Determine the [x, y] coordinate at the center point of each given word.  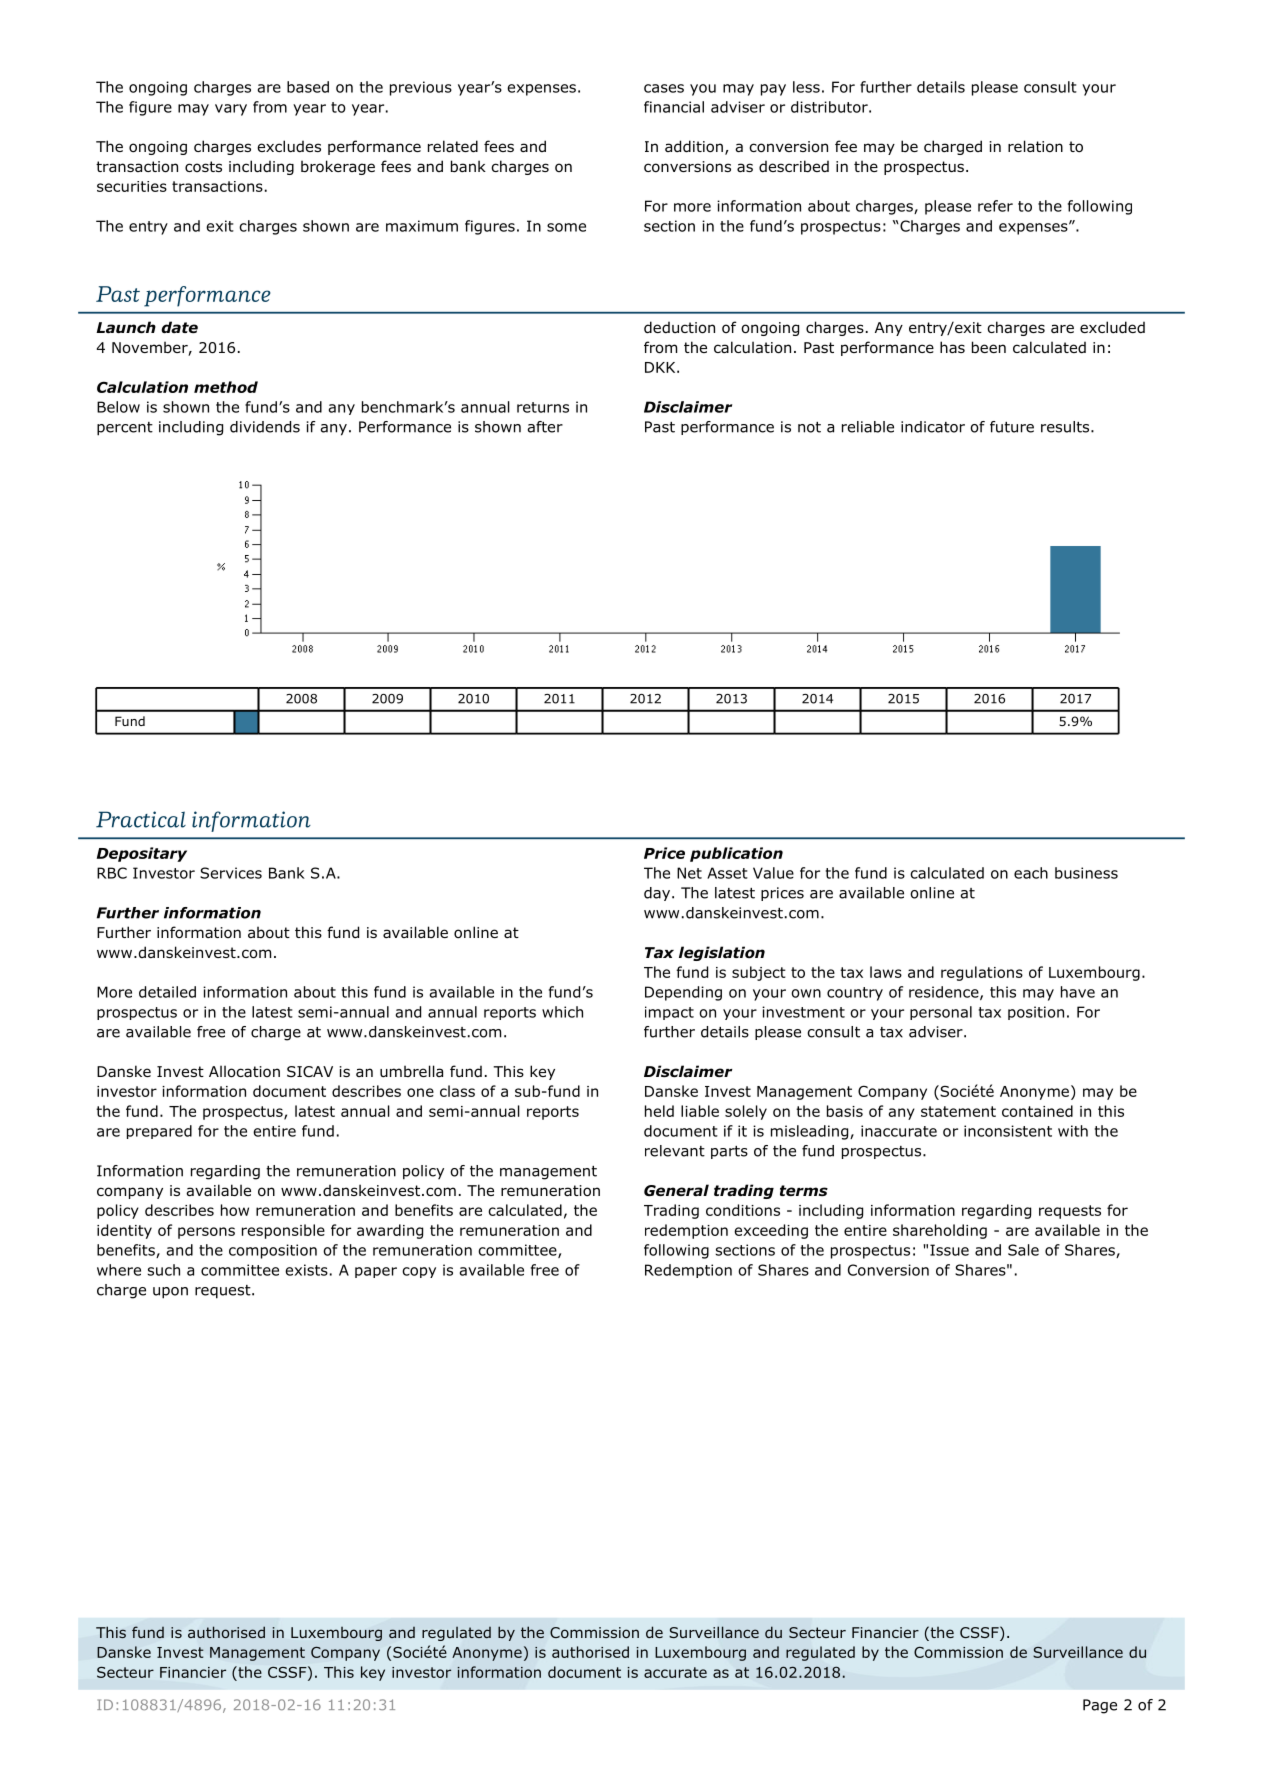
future [1012, 427]
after [545, 427]
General [676, 1190]
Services [231, 873]
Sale [1023, 1250]
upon [170, 1293]
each [1031, 873]
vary [231, 110]
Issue [949, 1250]
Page [1100, 1706]
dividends [265, 427]
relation [1035, 146]
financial [674, 107]
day [658, 894]
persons [206, 1233]
